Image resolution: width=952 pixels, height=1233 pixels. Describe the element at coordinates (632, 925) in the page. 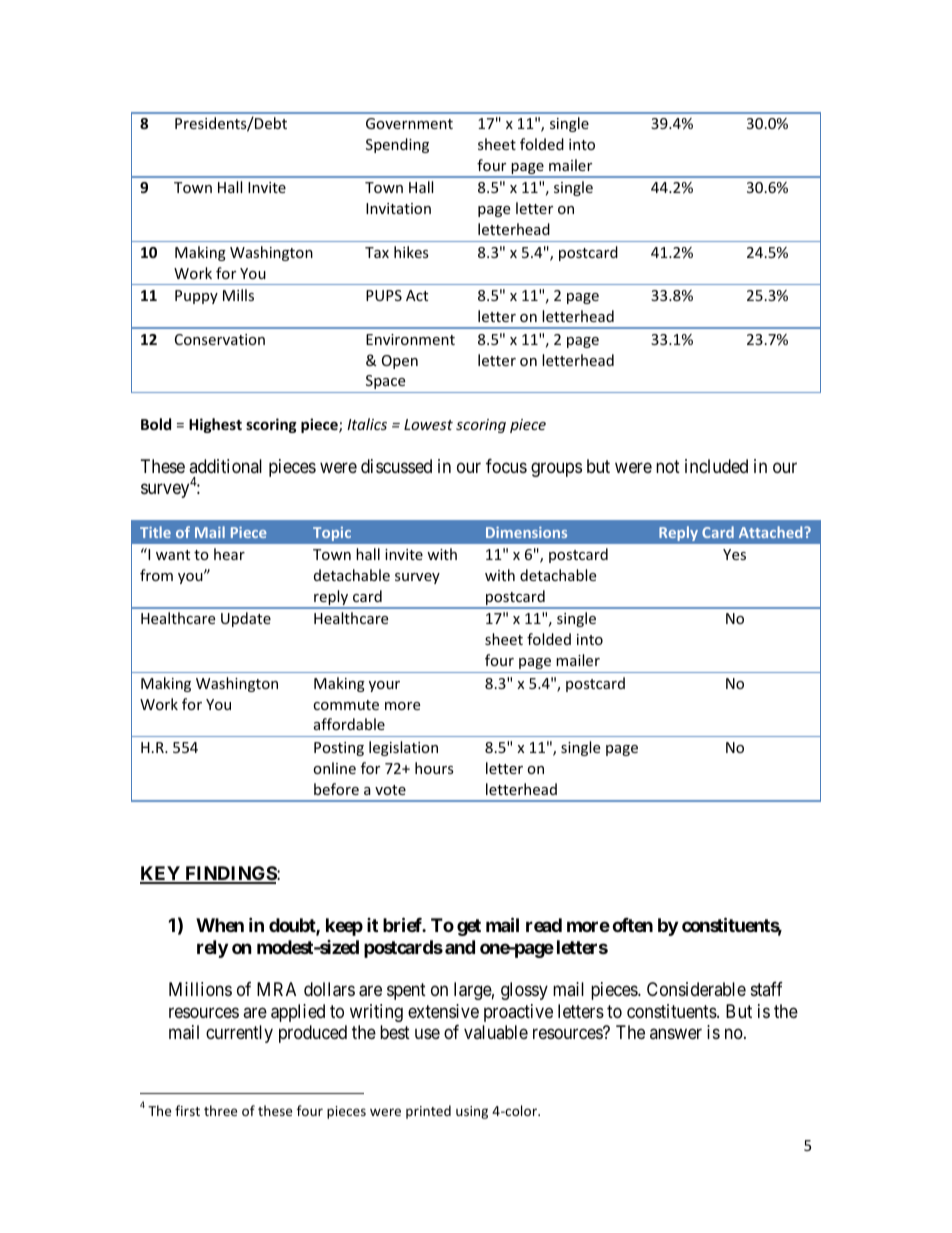

I see `often` at that location.
